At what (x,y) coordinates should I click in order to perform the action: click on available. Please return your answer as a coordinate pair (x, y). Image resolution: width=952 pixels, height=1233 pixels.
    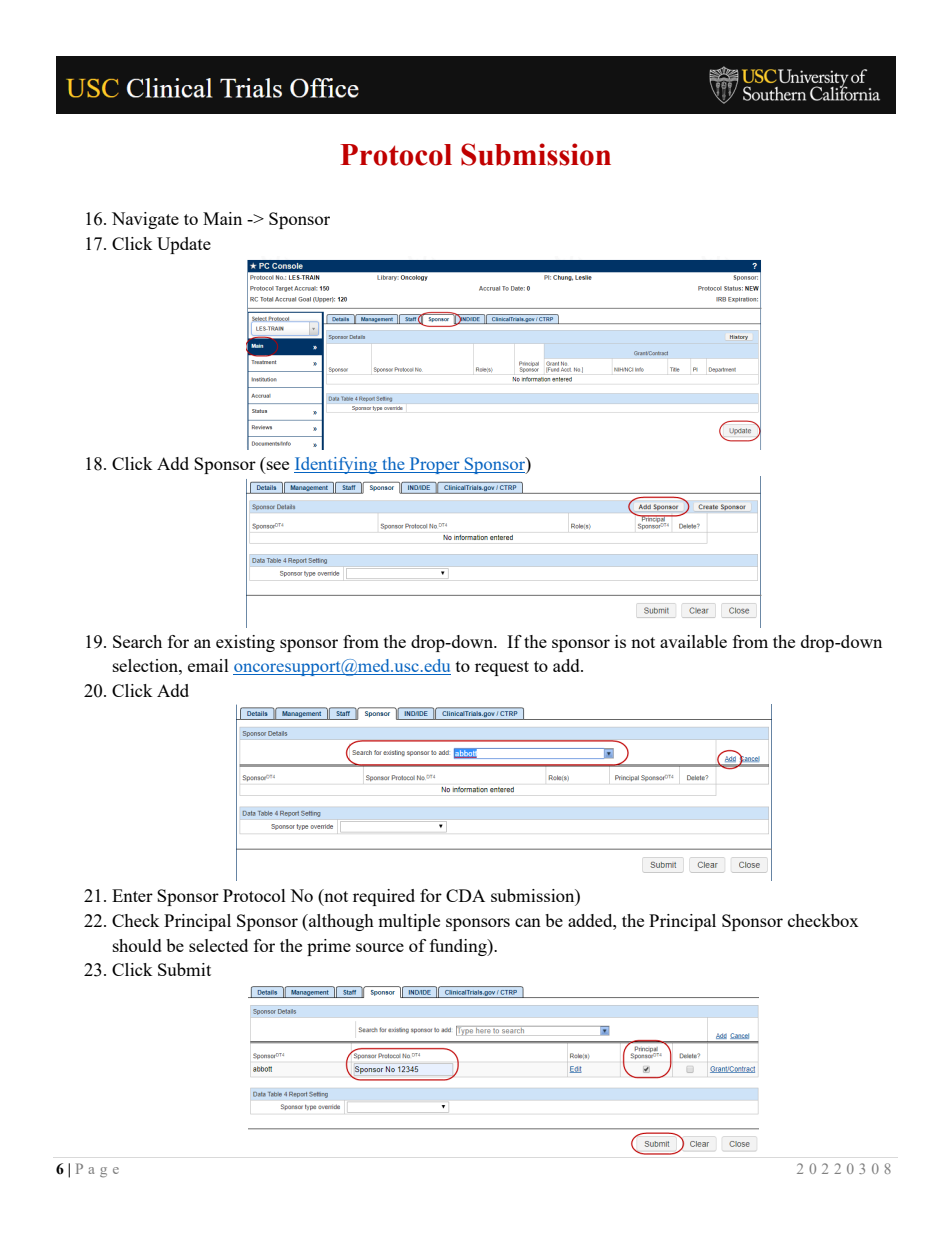
    Looking at the image, I should click on (693, 641).
